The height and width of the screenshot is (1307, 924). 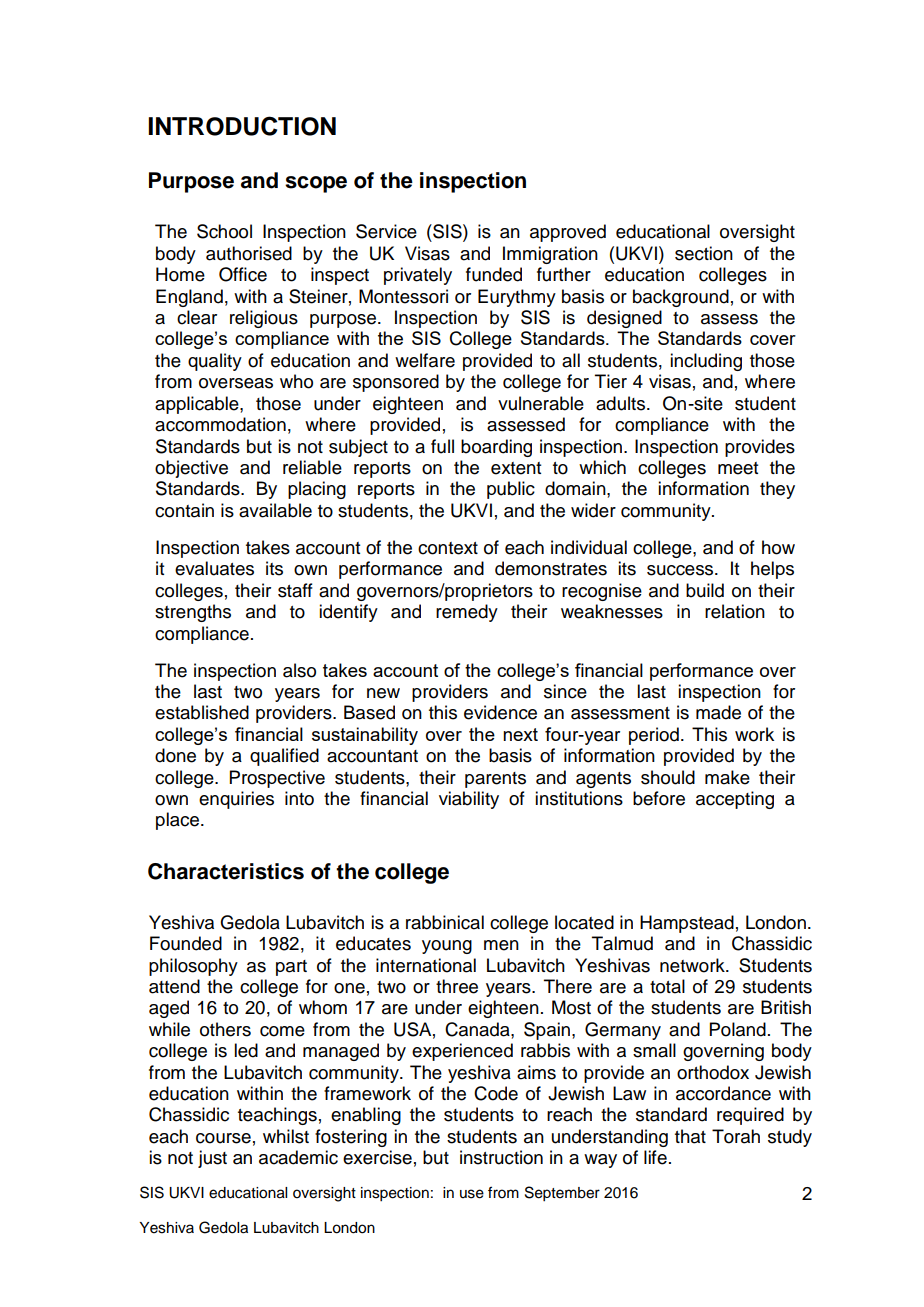 I want to click on just, so click(x=212, y=1159).
